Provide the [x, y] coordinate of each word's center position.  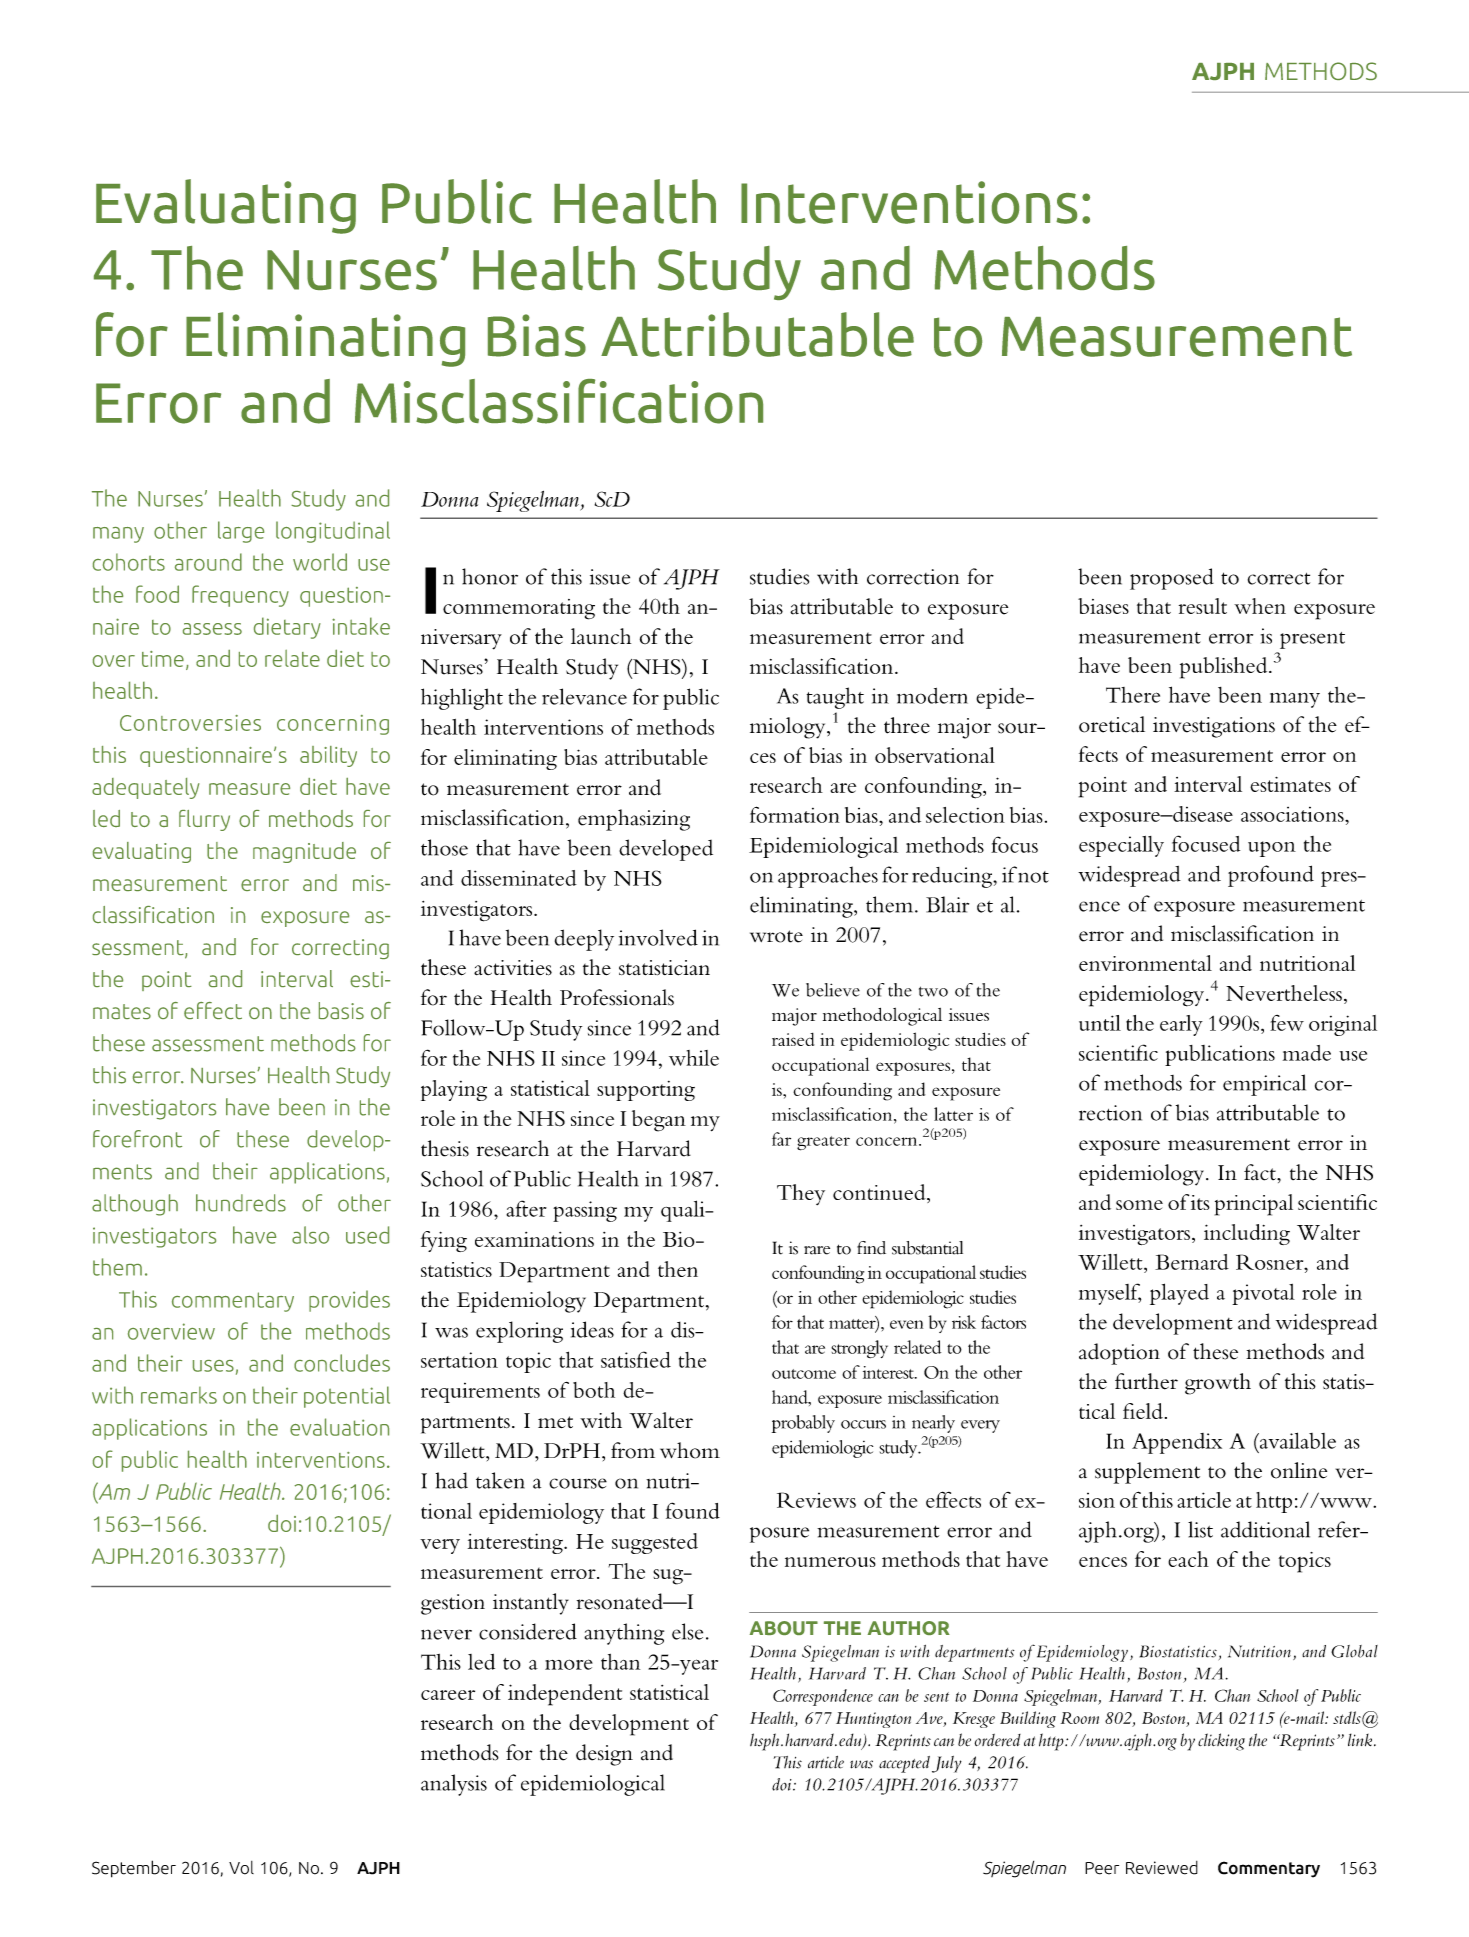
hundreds [241, 1203]
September [134, 1869]
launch [601, 636]
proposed [1172, 579]
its [1199, 1202]
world [320, 562]
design [604, 1755]
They [801, 1194]
